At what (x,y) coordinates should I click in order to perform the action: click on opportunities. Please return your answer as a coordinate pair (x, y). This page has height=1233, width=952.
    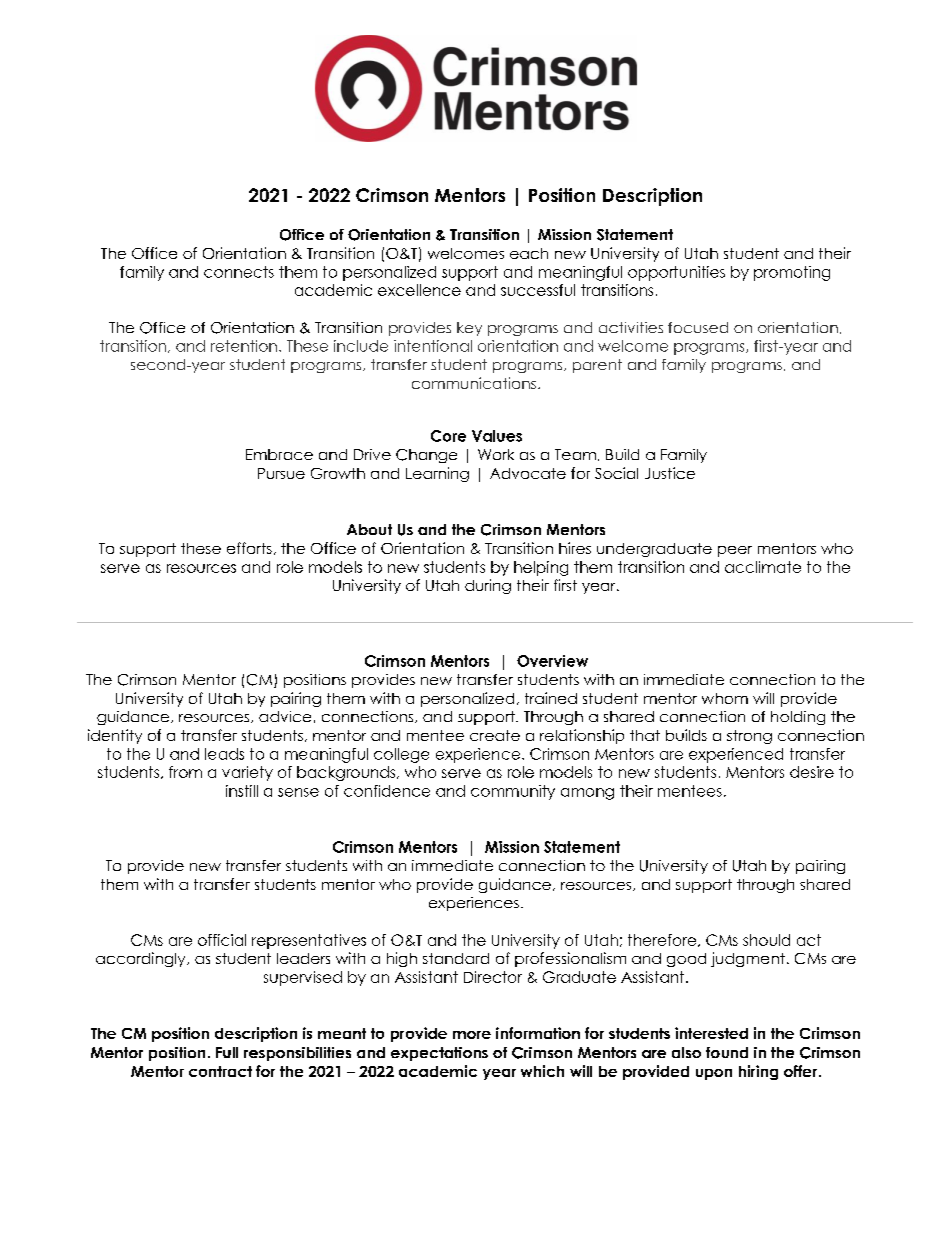
    Looking at the image, I should click on (676, 273).
